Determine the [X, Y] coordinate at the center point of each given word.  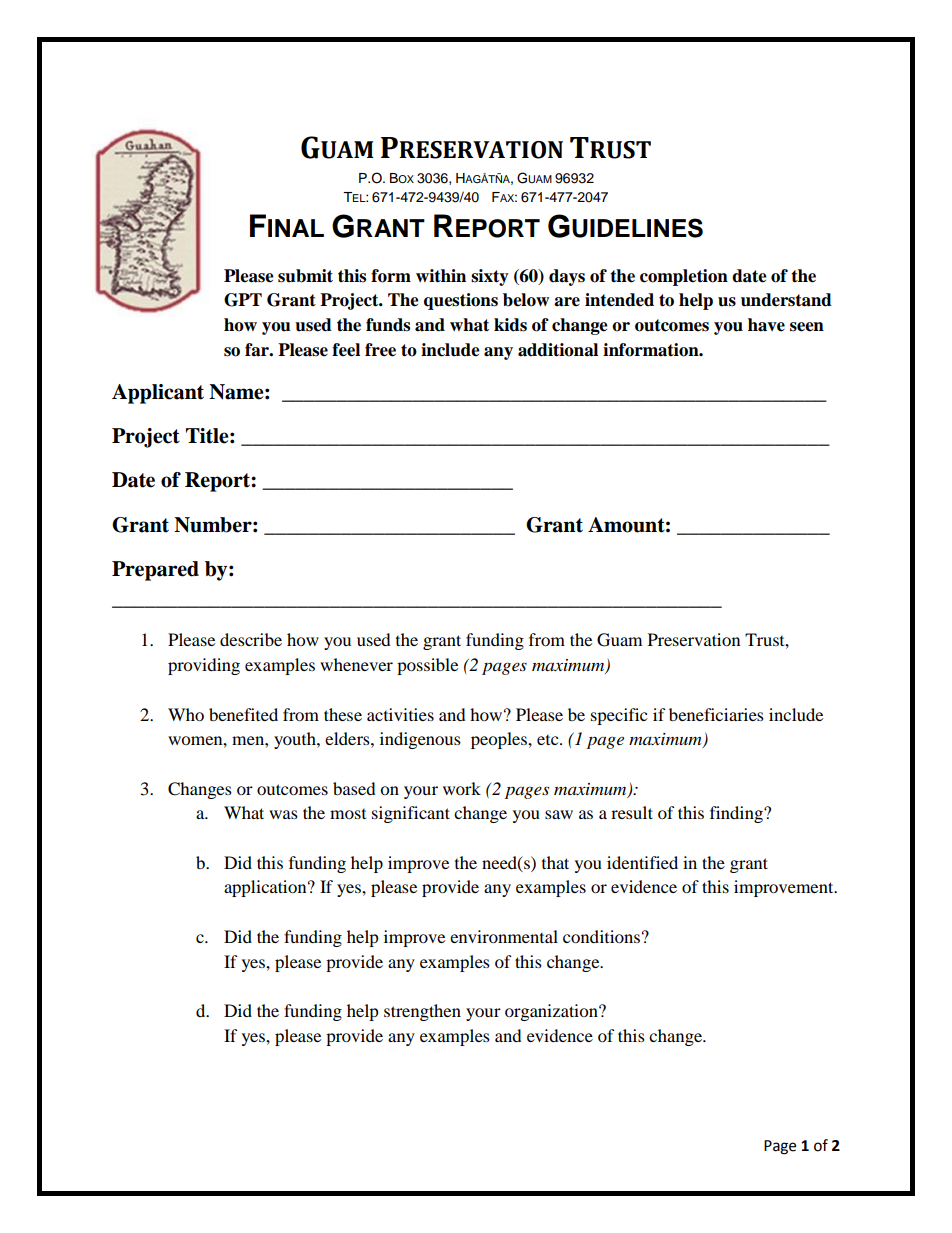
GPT [243, 300]
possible [427, 666]
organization [552, 1012]
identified [642, 862]
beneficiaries [716, 714]
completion [684, 277]
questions [461, 301]
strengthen [422, 1012]
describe [251, 639]
